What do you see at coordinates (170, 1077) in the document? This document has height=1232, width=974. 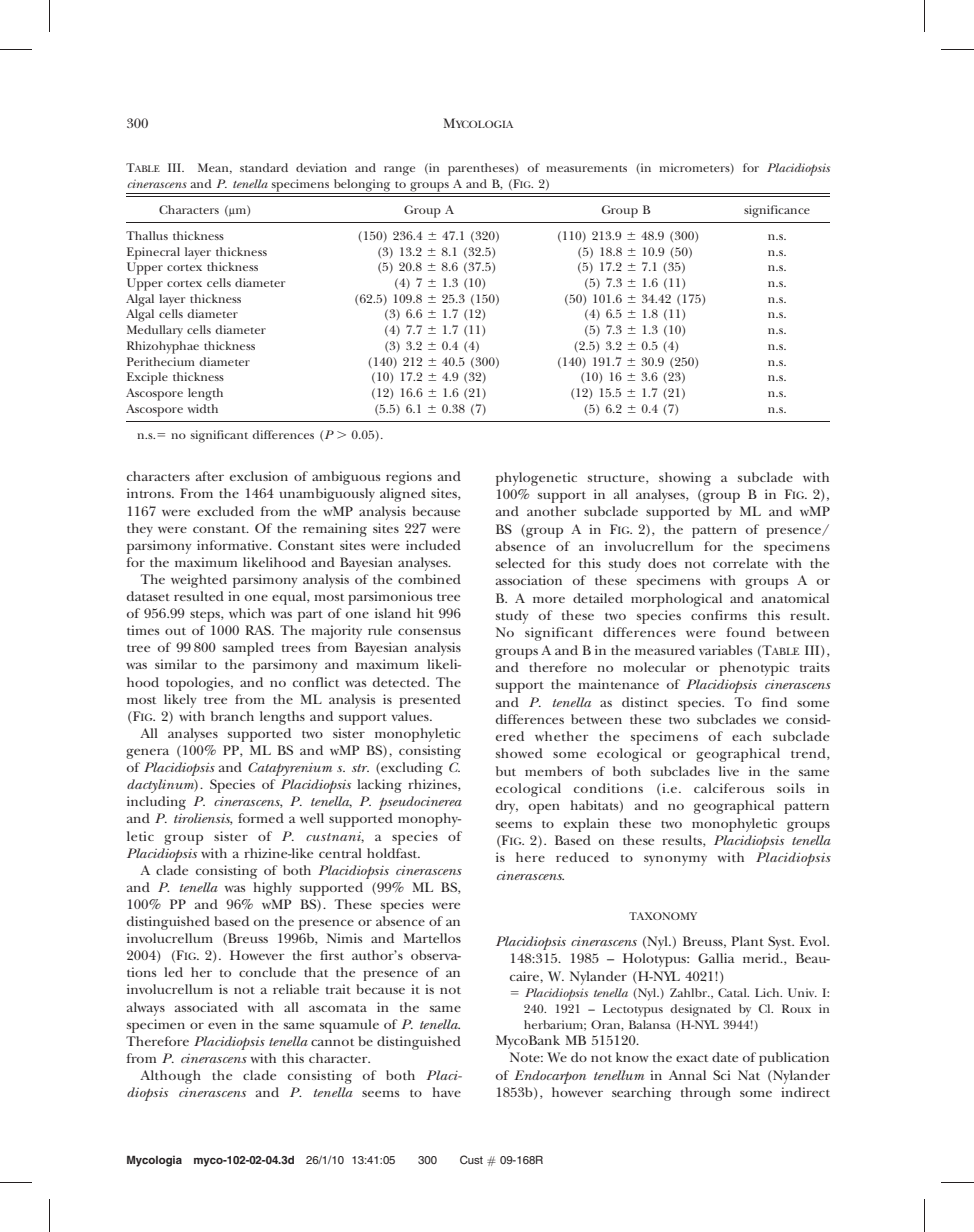 I see `Although` at bounding box center [170, 1077].
